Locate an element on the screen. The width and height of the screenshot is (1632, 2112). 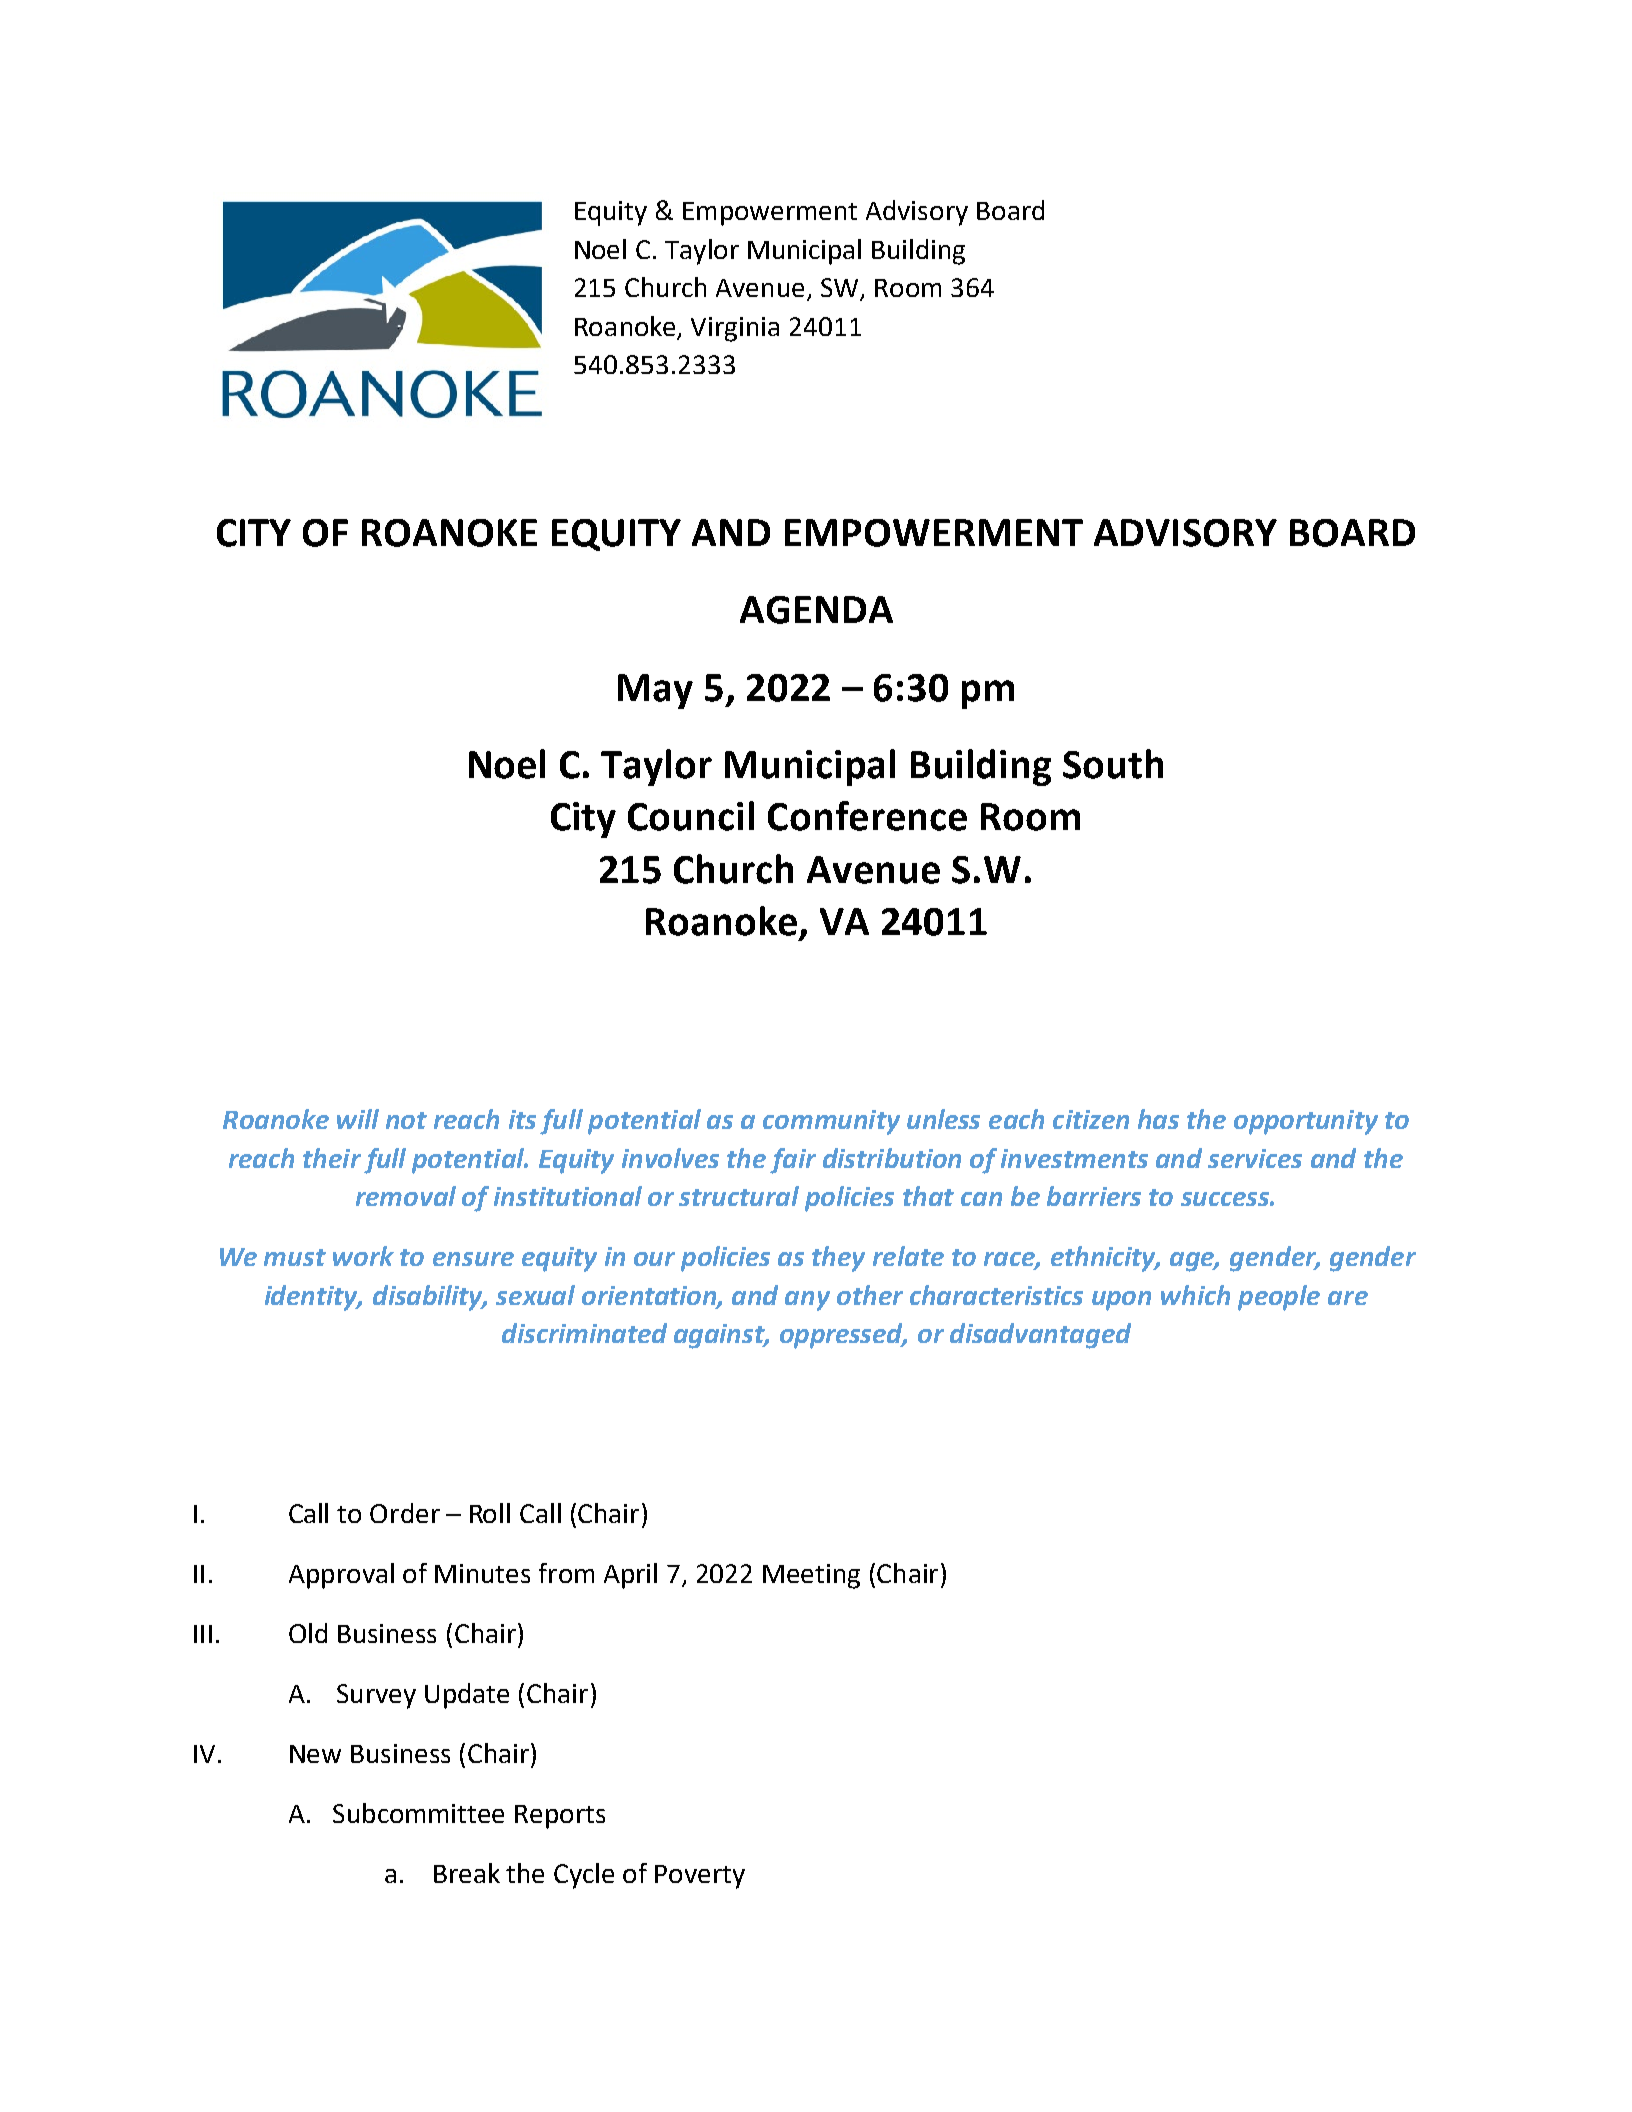
AGENDA is located at coordinates (816, 610).
